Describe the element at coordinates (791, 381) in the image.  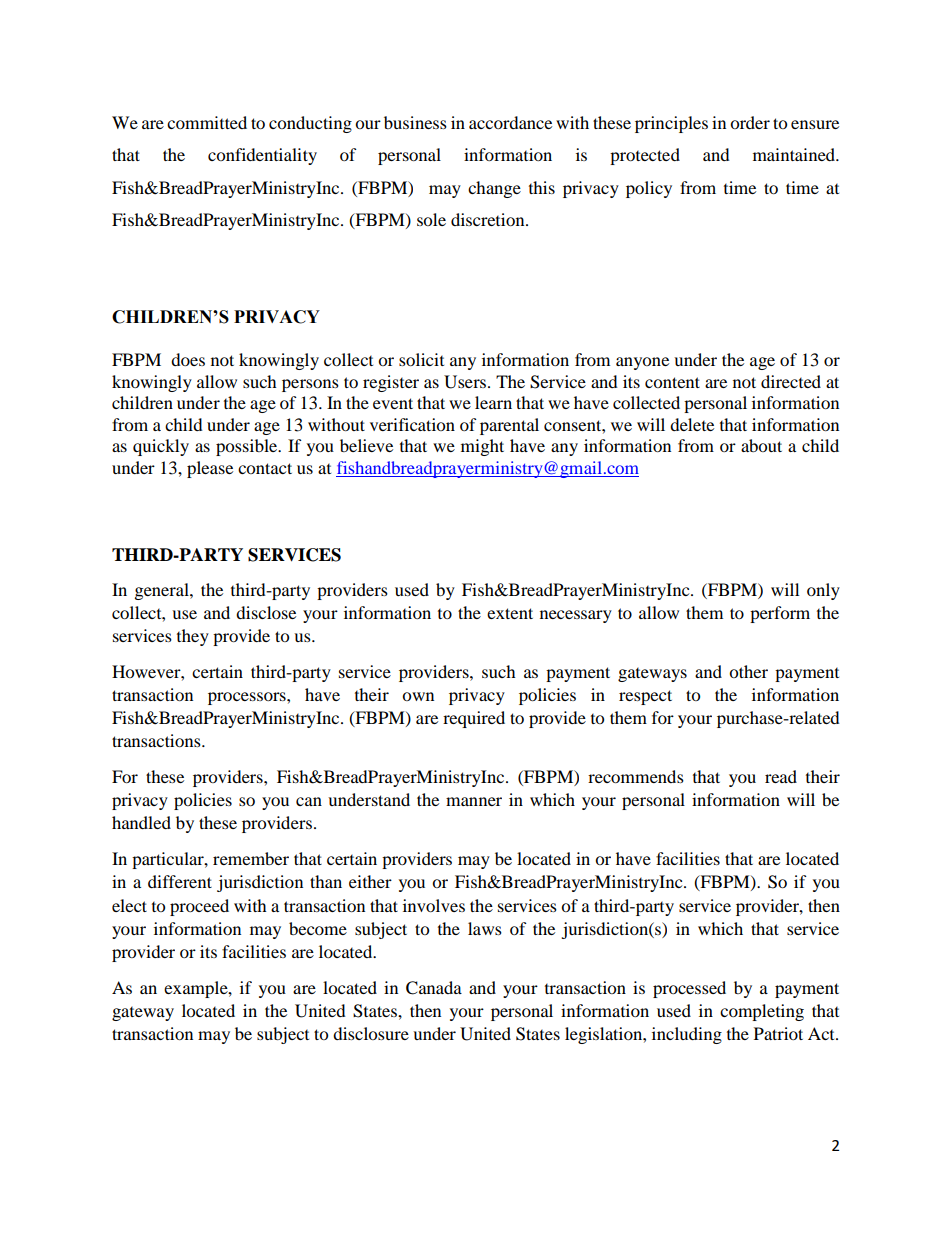
I see `directed` at that location.
